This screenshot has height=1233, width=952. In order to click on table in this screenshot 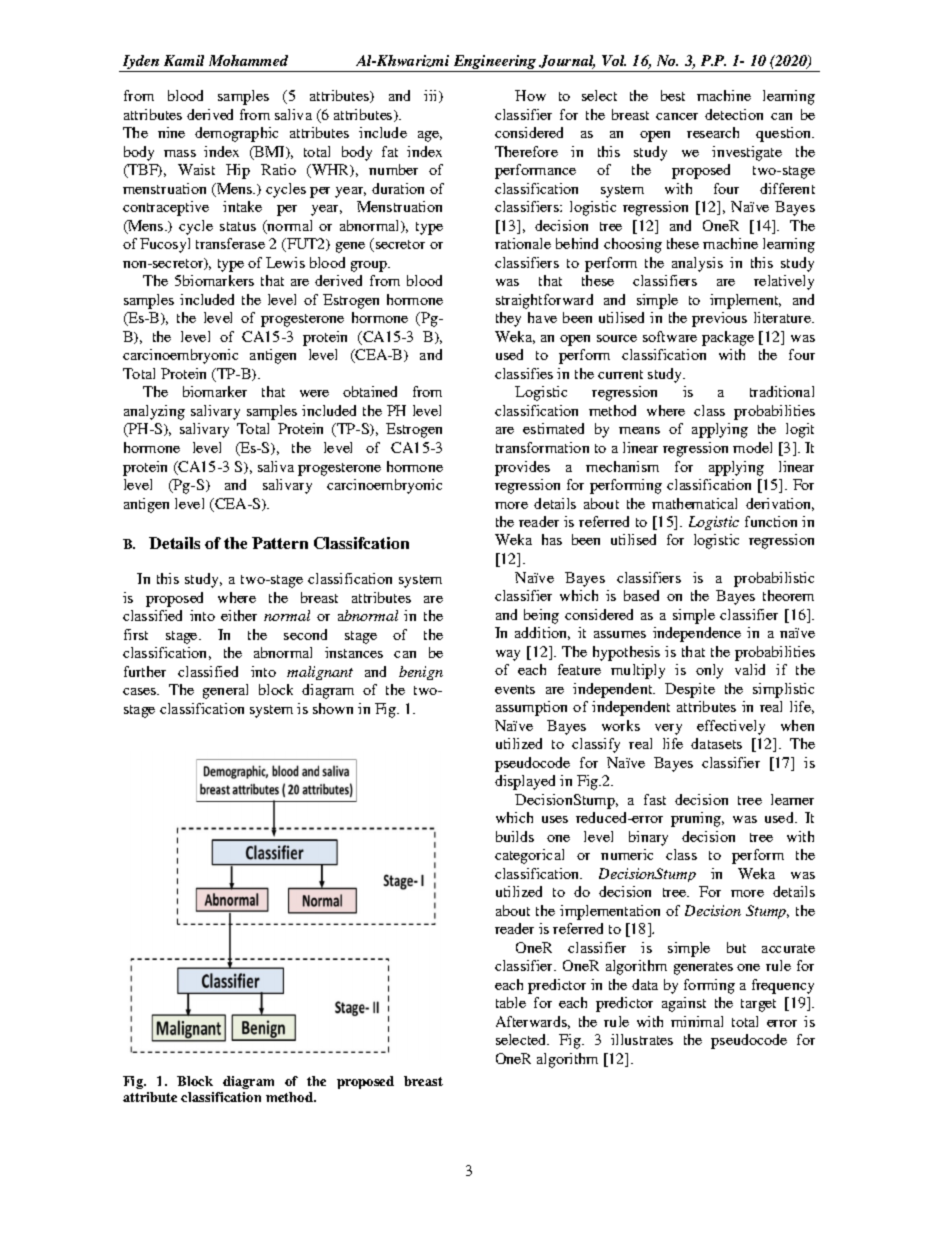, I will do `click(511, 1002)`.
